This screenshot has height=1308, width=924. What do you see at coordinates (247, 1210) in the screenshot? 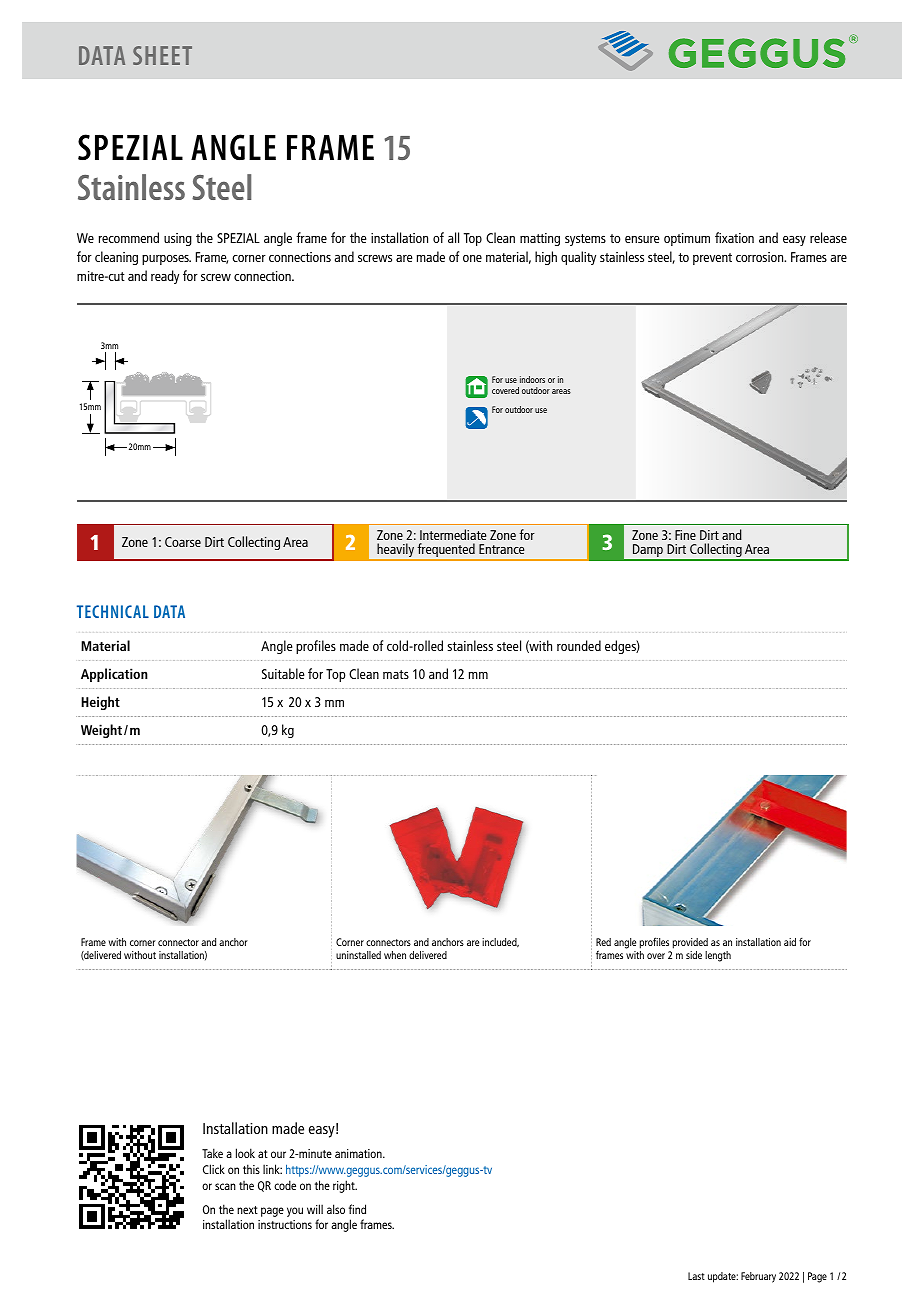
I see `next` at bounding box center [247, 1210].
